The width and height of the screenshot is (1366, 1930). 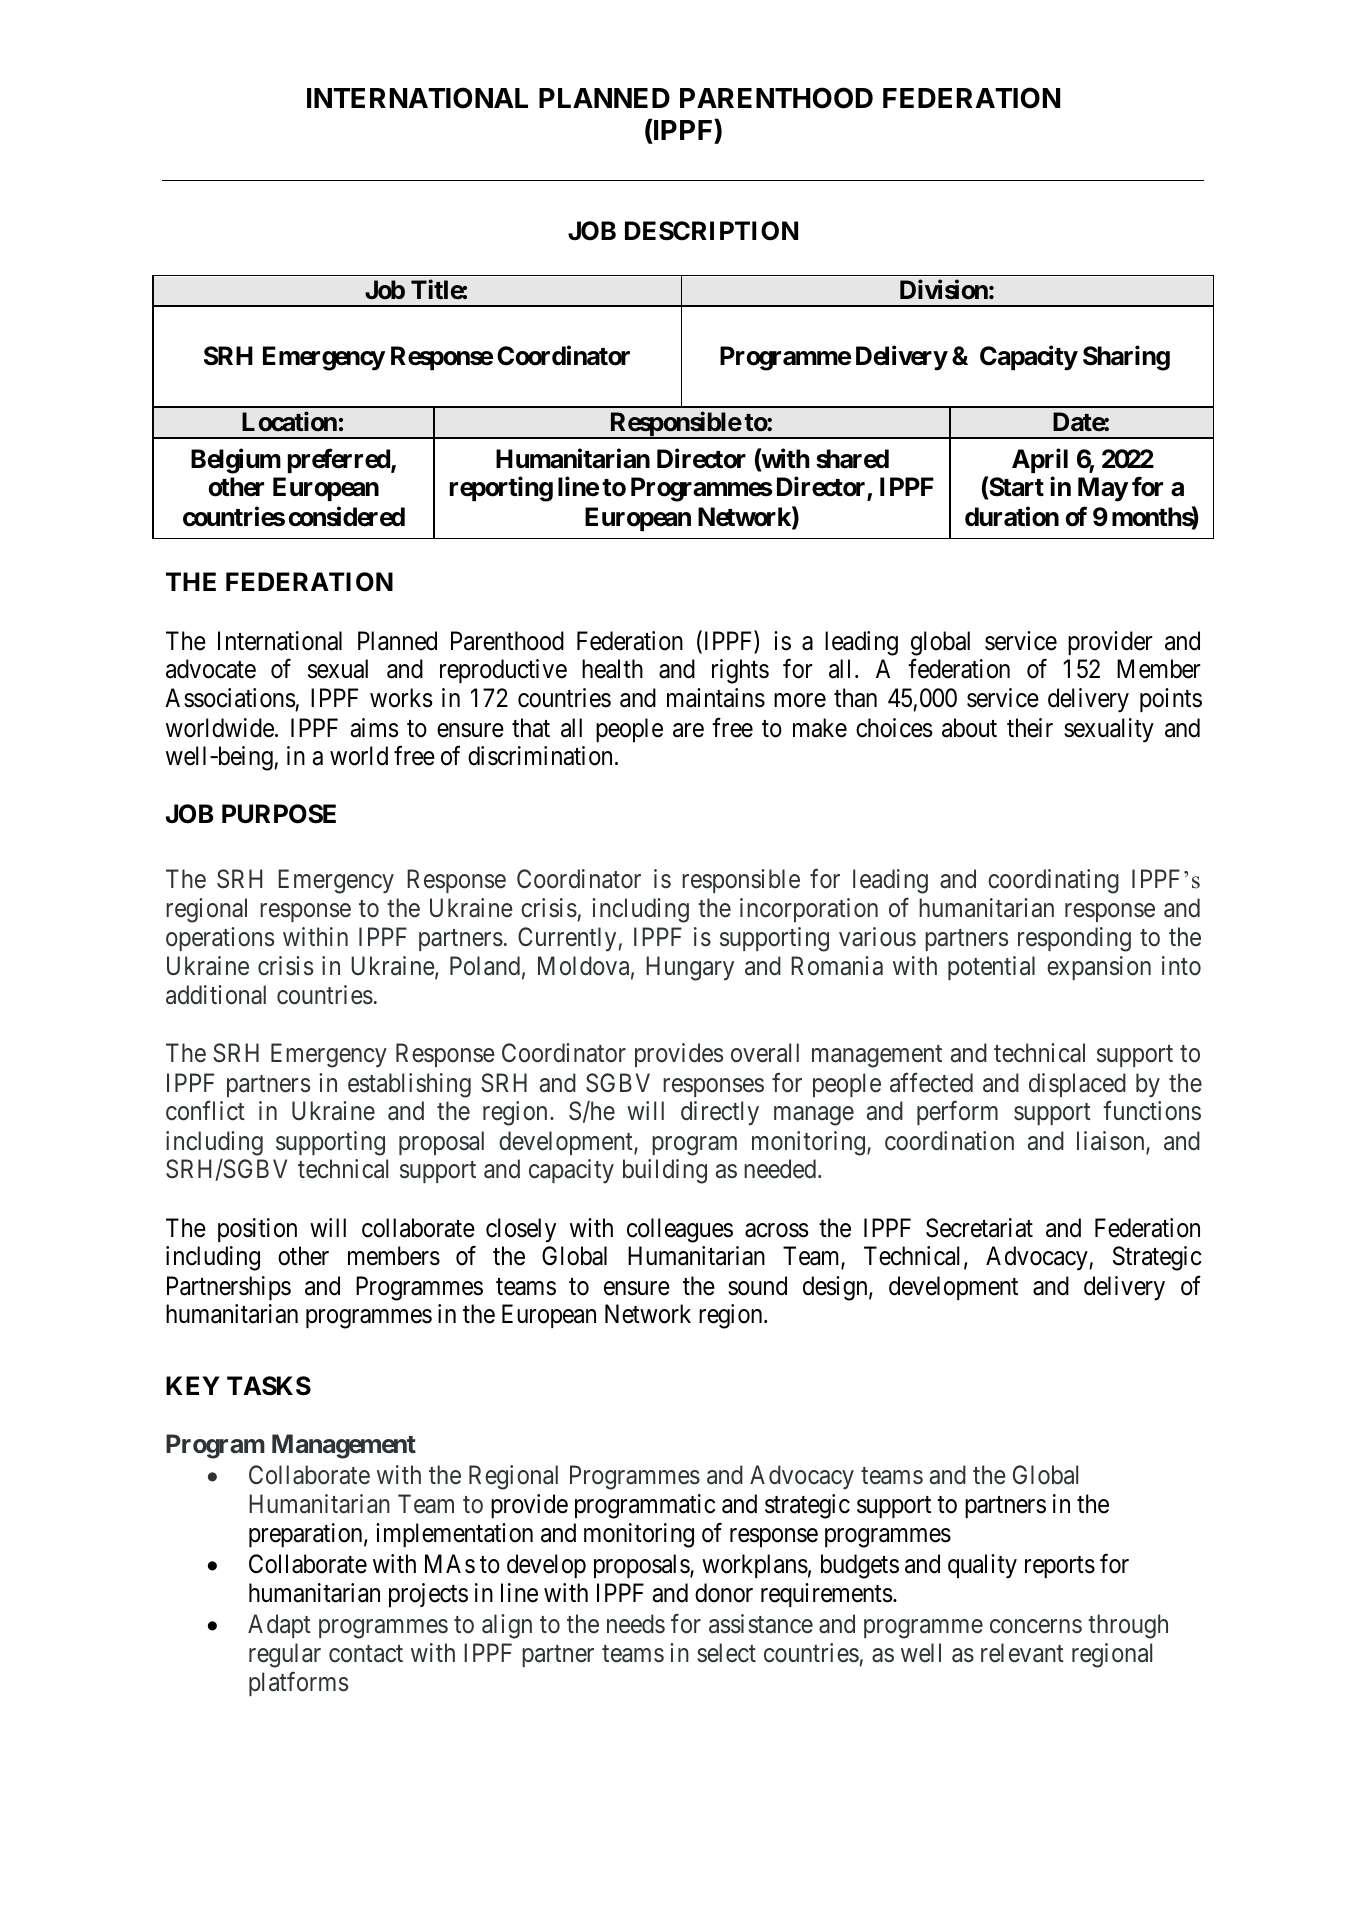 I want to click on operations, so click(x=220, y=939).
